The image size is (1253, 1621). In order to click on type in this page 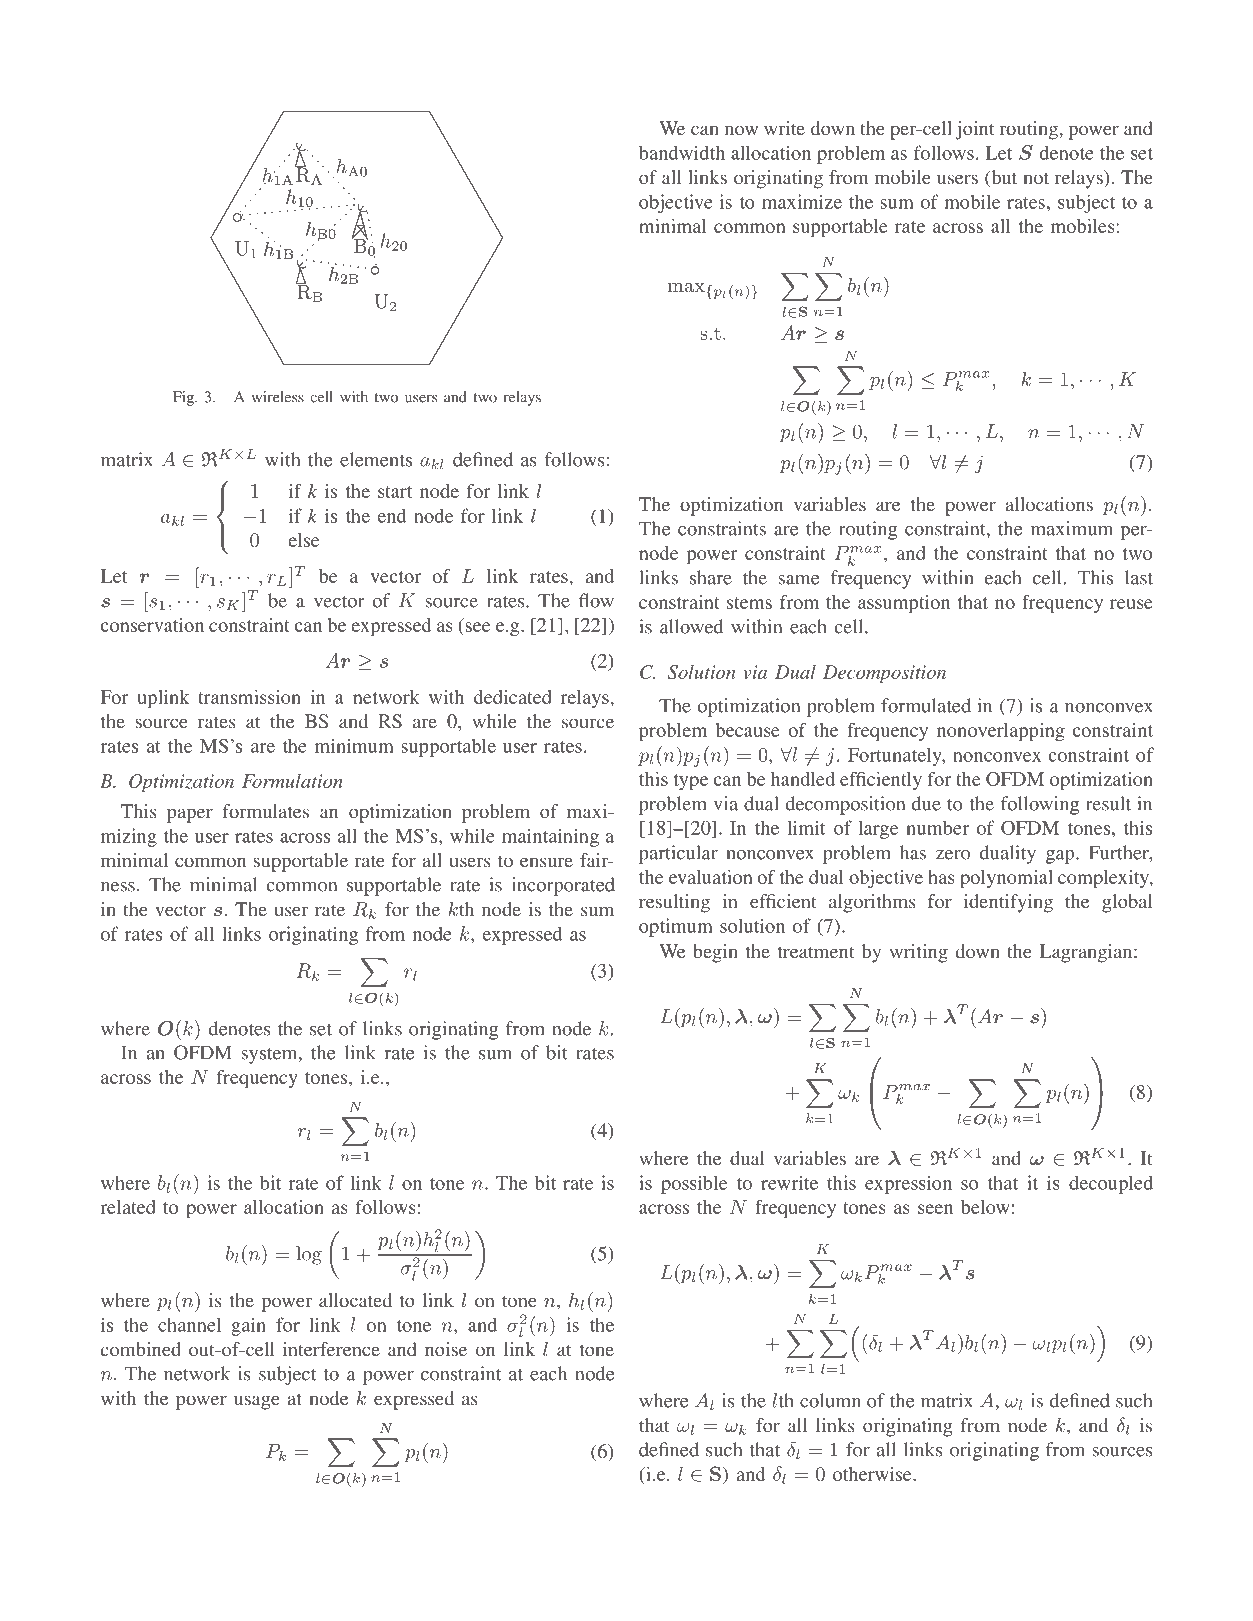, I will do `click(691, 782)`.
